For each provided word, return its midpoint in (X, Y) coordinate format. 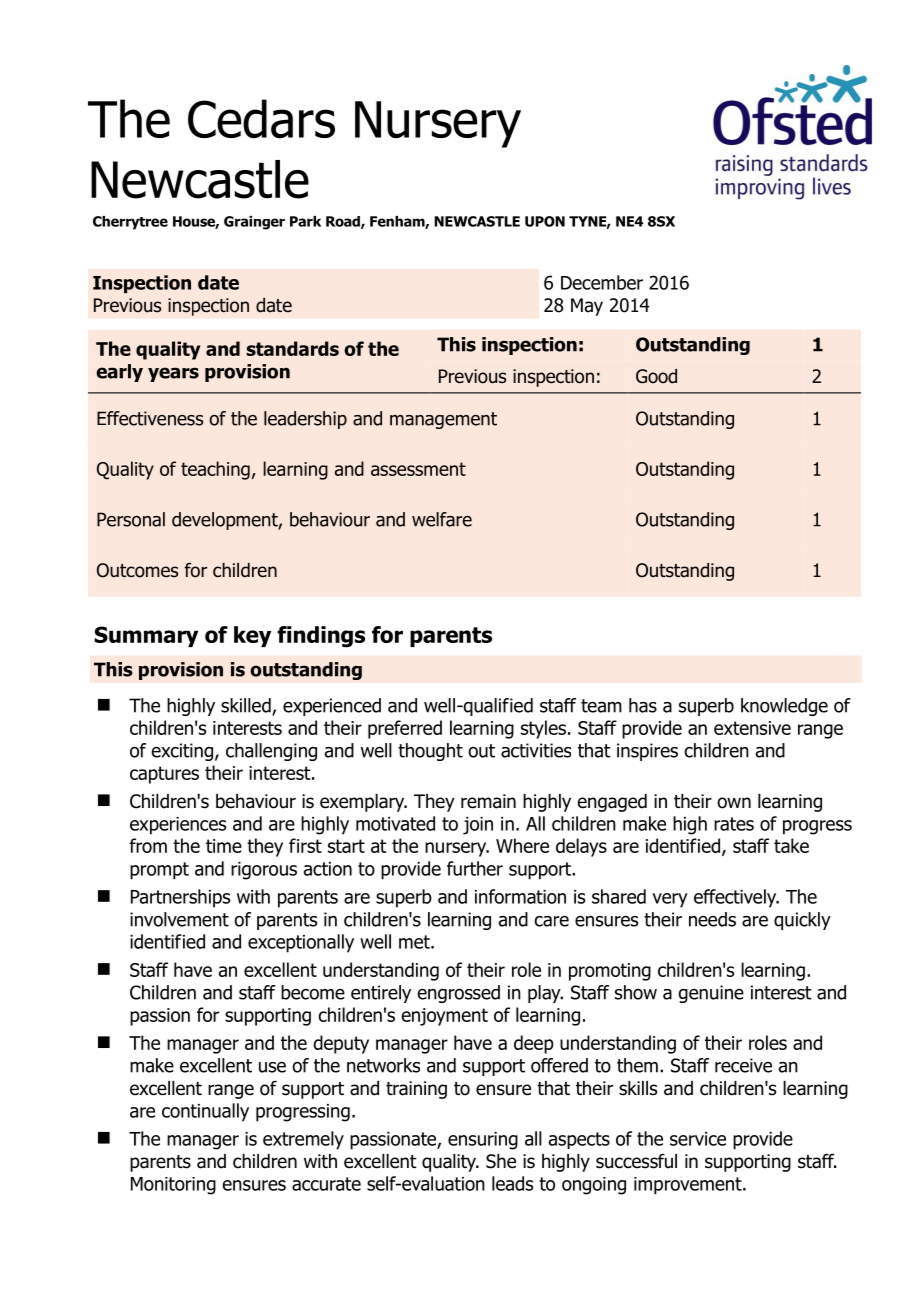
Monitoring (173, 1186)
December (602, 282)
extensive (752, 728)
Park (305, 221)
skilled (247, 706)
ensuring (483, 1141)
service (698, 1139)
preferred (405, 729)
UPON (545, 221)
